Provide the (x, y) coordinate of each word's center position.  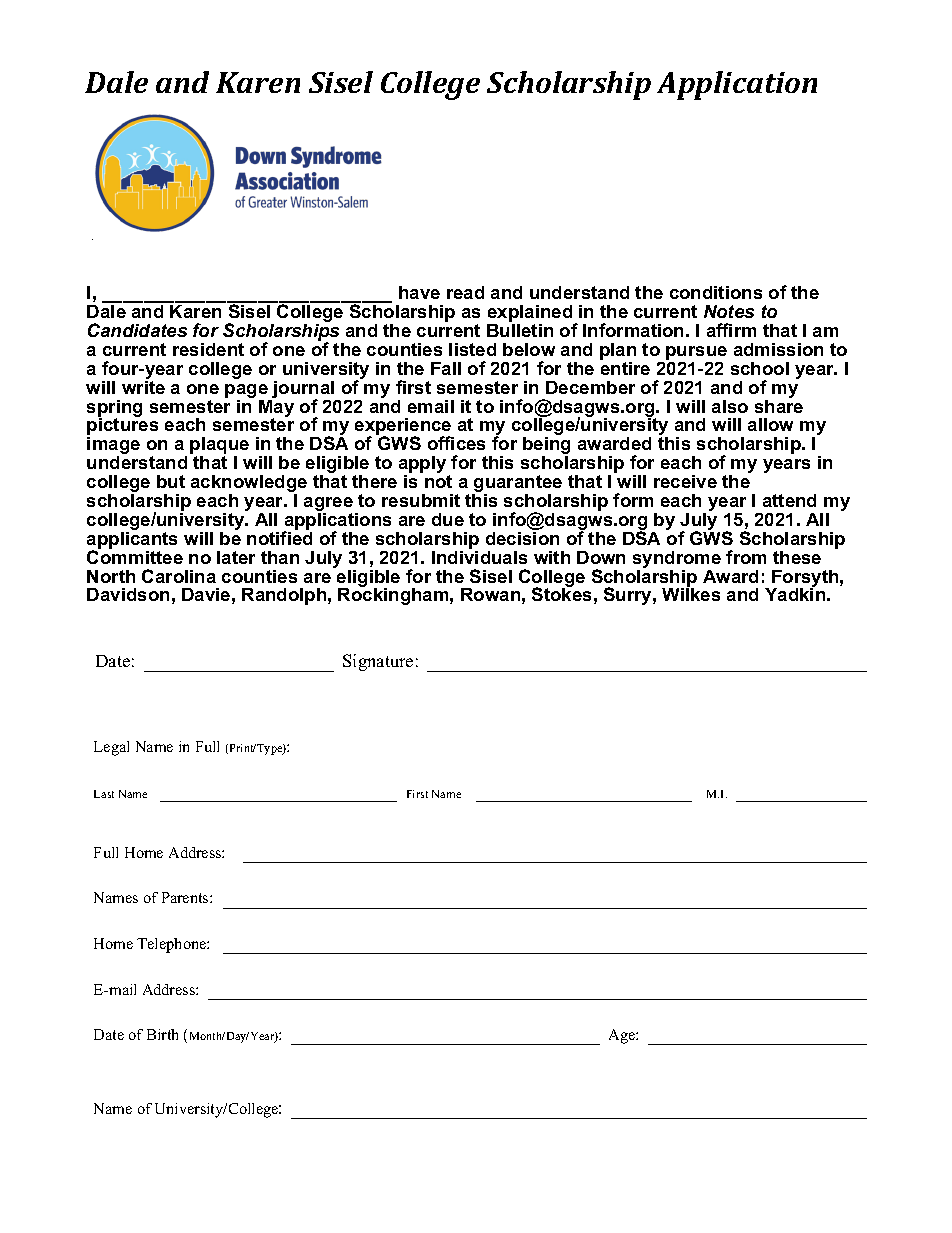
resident (208, 349)
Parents (186, 897)
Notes (729, 311)
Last (104, 794)
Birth (162, 1034)
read (465, 292)
